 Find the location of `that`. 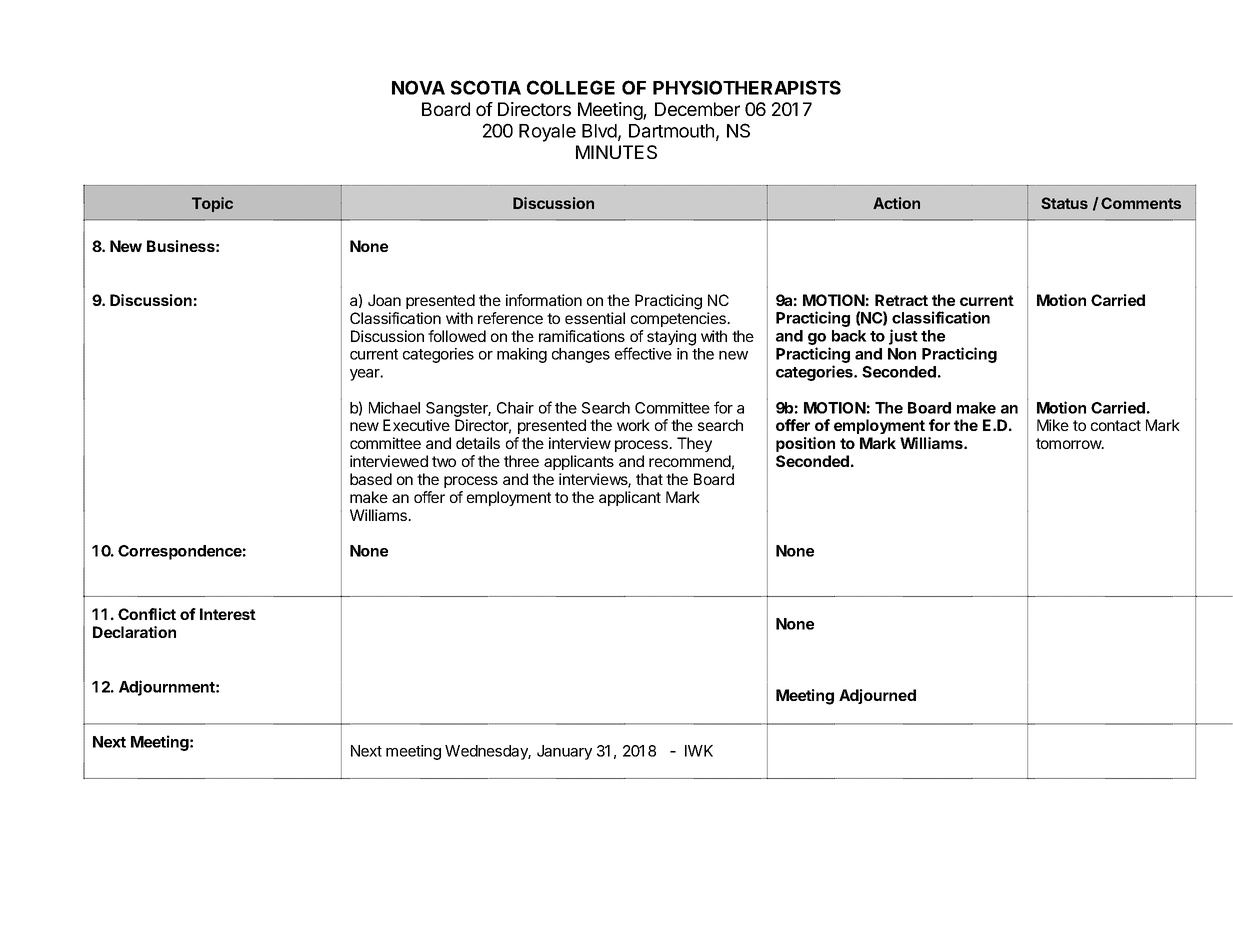

that is located at coordinates (649, 479).
